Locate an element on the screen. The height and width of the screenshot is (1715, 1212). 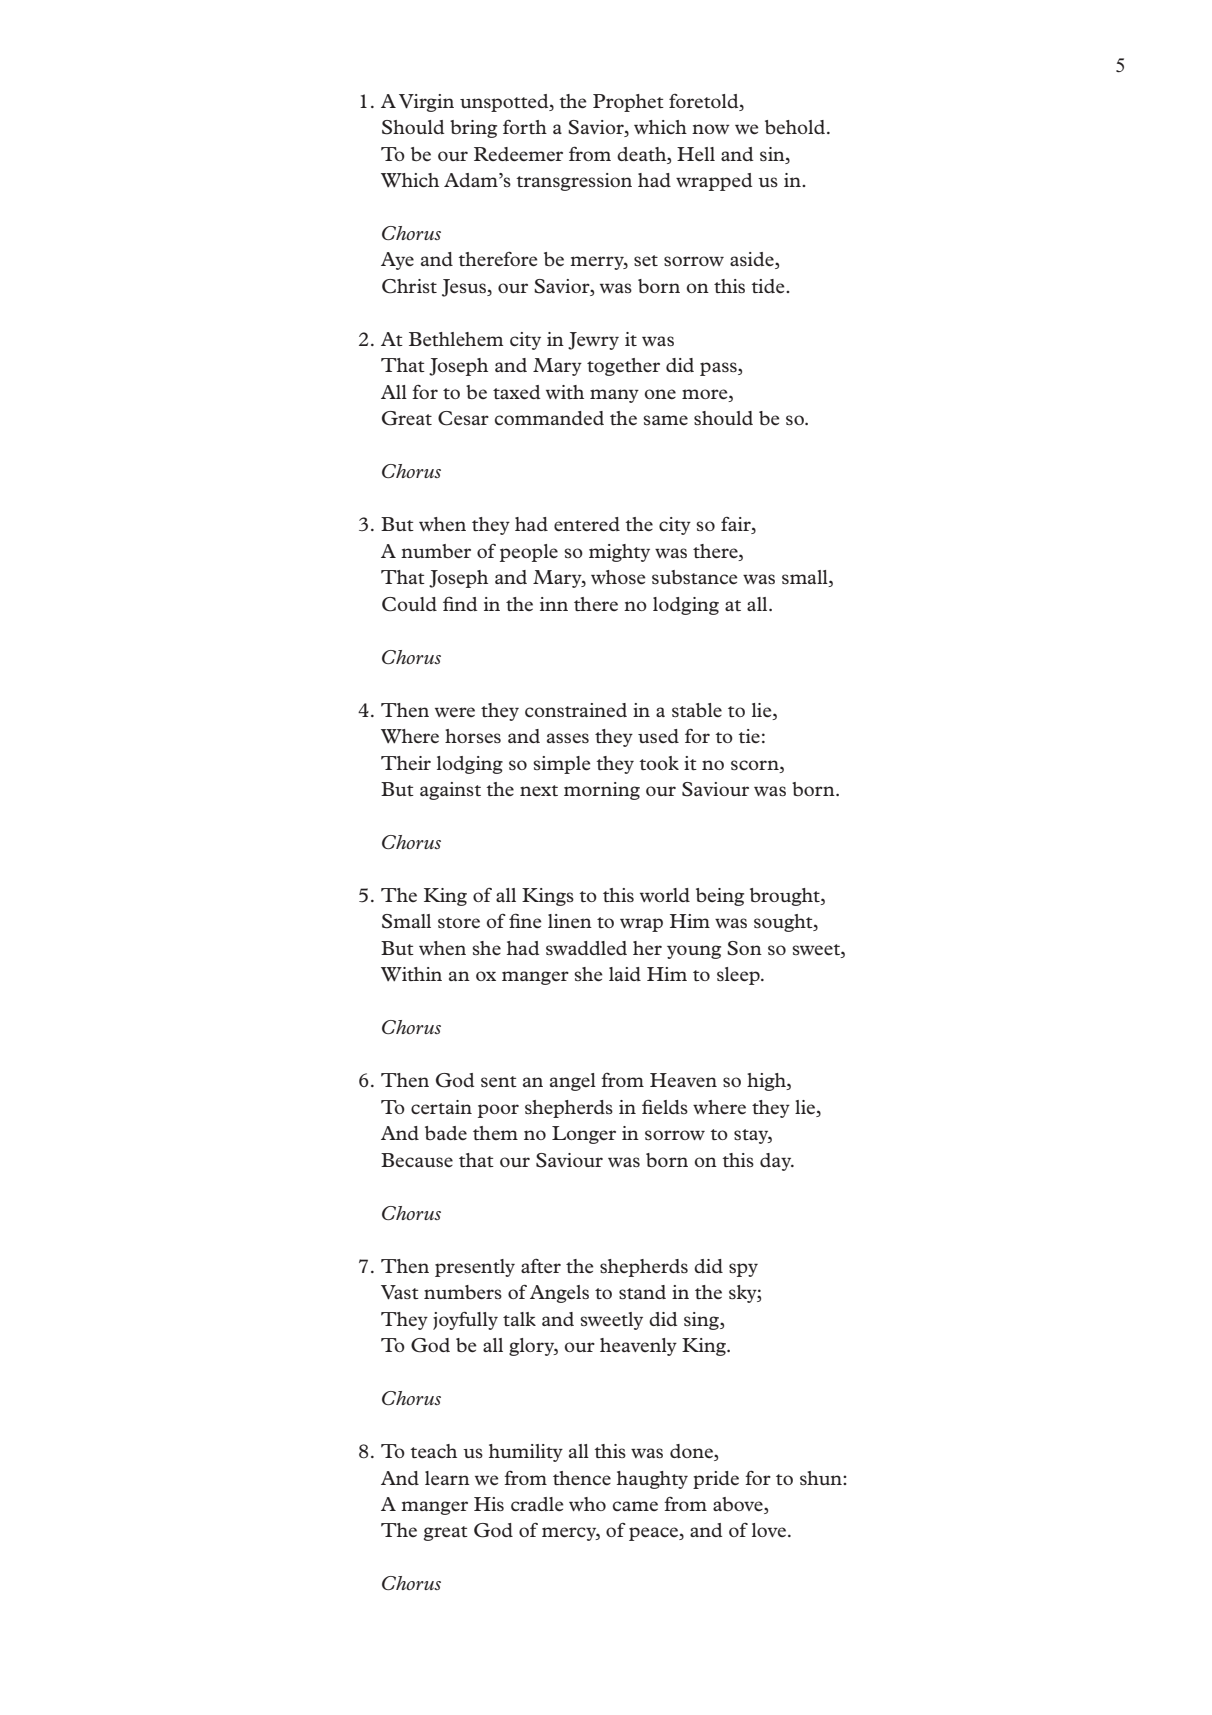
transgression is located at coordinates (574, 182).
